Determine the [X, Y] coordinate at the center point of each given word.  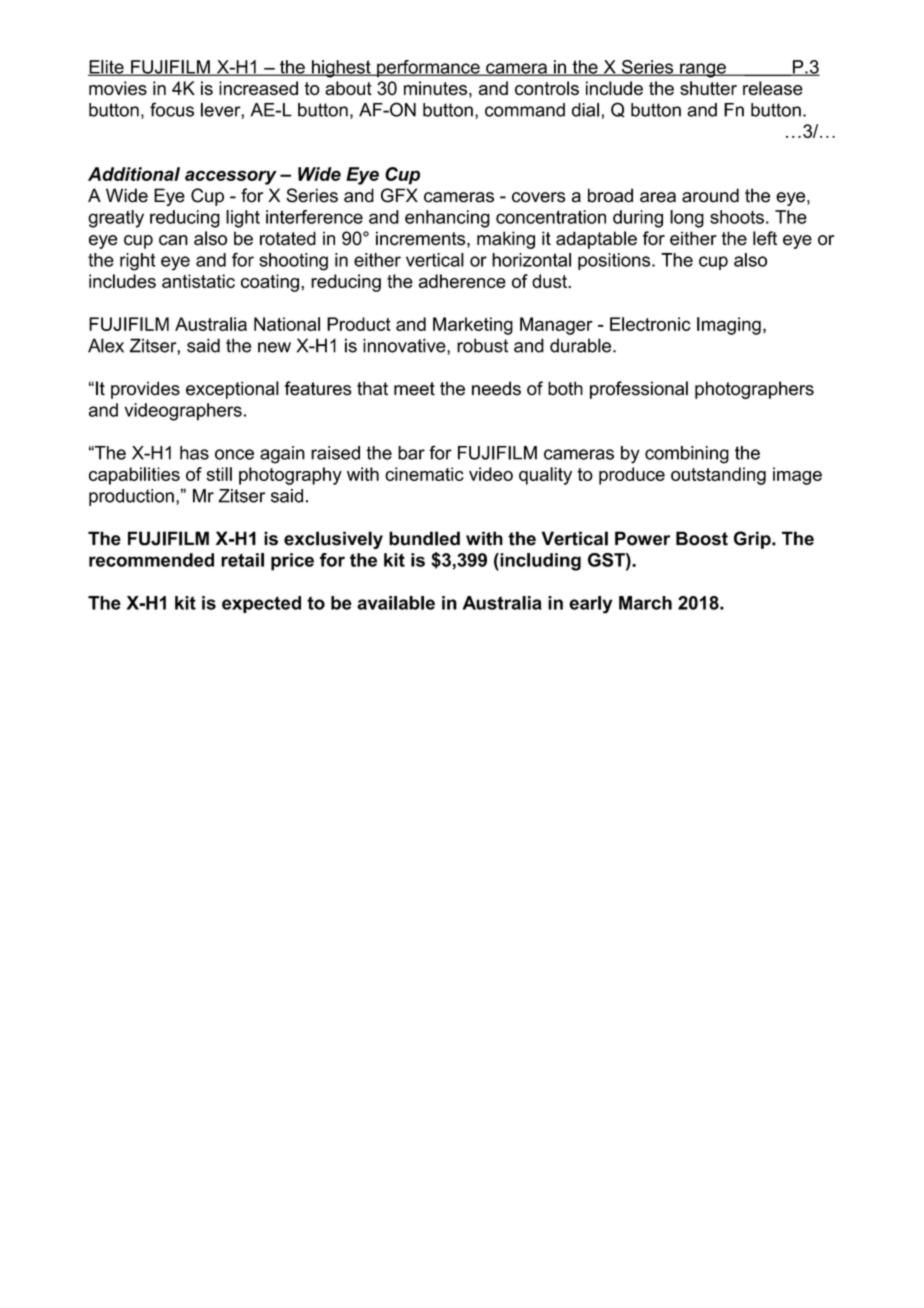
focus [172, 109]
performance [428, 69]
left [765, 238]
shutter [708, 88]
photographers [754, 390]
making [506, 240]
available [396, 603]
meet [414, 389]
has [194, 453]
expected [261, 604]
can [173, 240]
